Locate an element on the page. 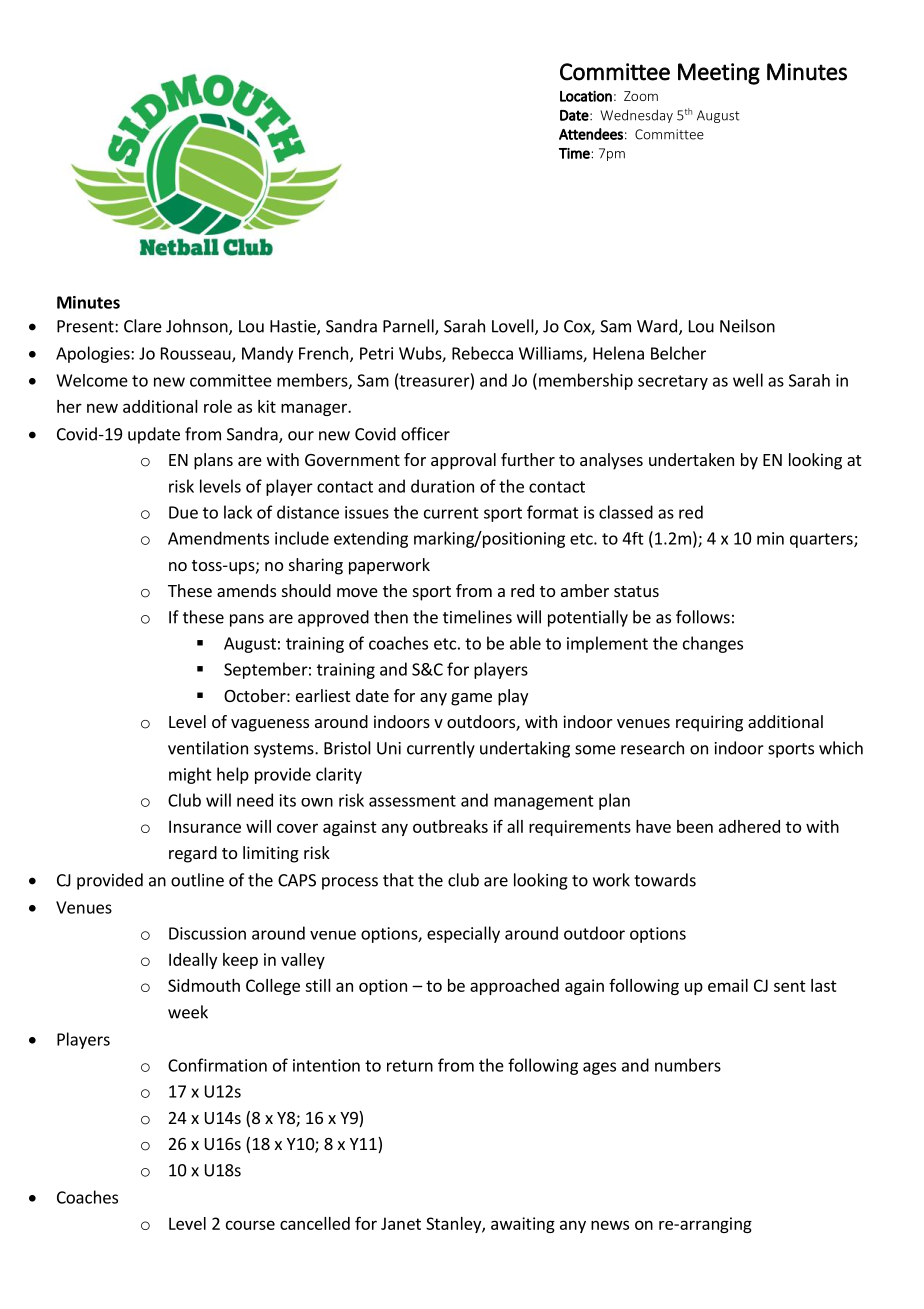  course is located at coordinates (250, 1225).
